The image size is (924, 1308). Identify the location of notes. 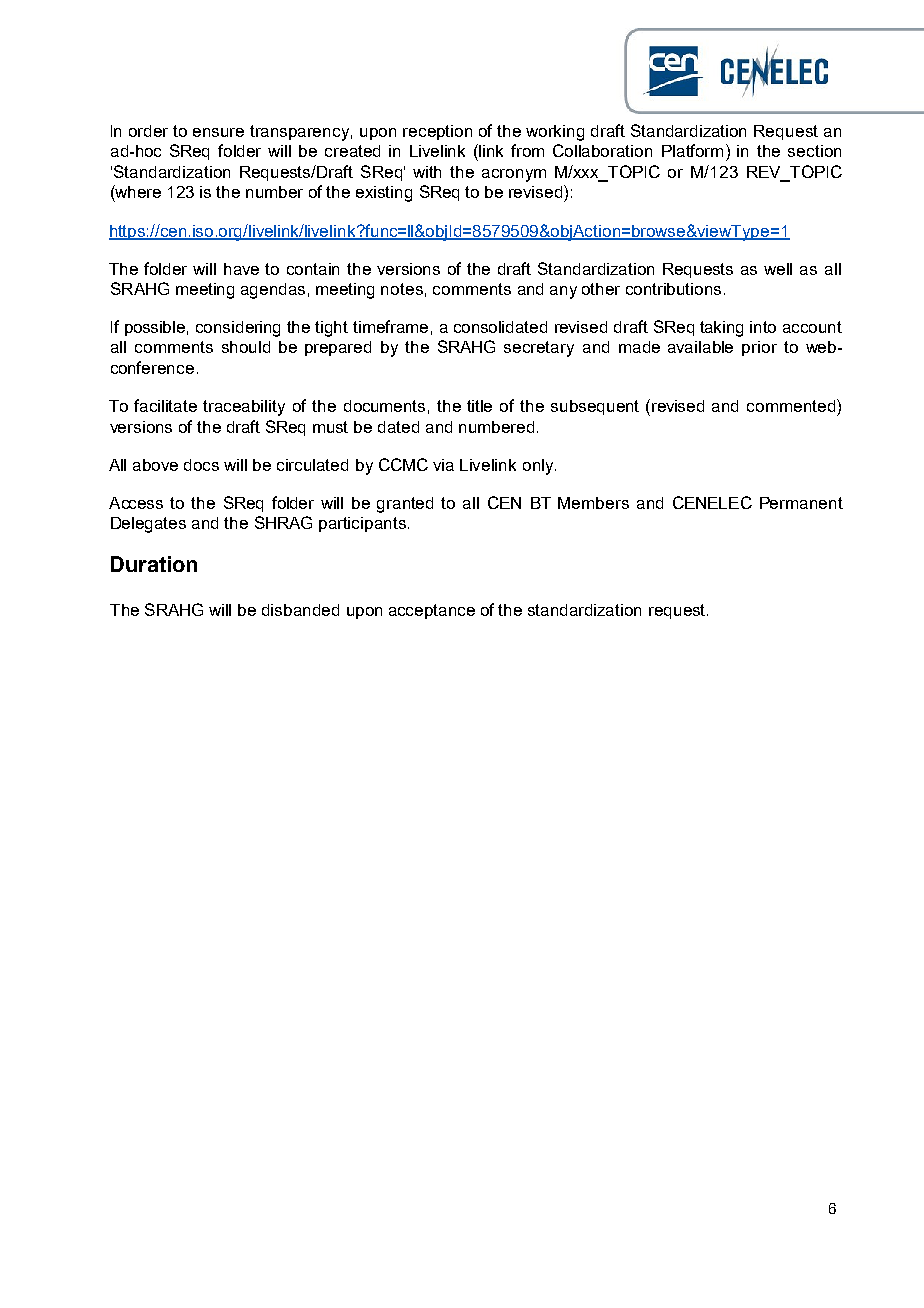
(402, 289).
